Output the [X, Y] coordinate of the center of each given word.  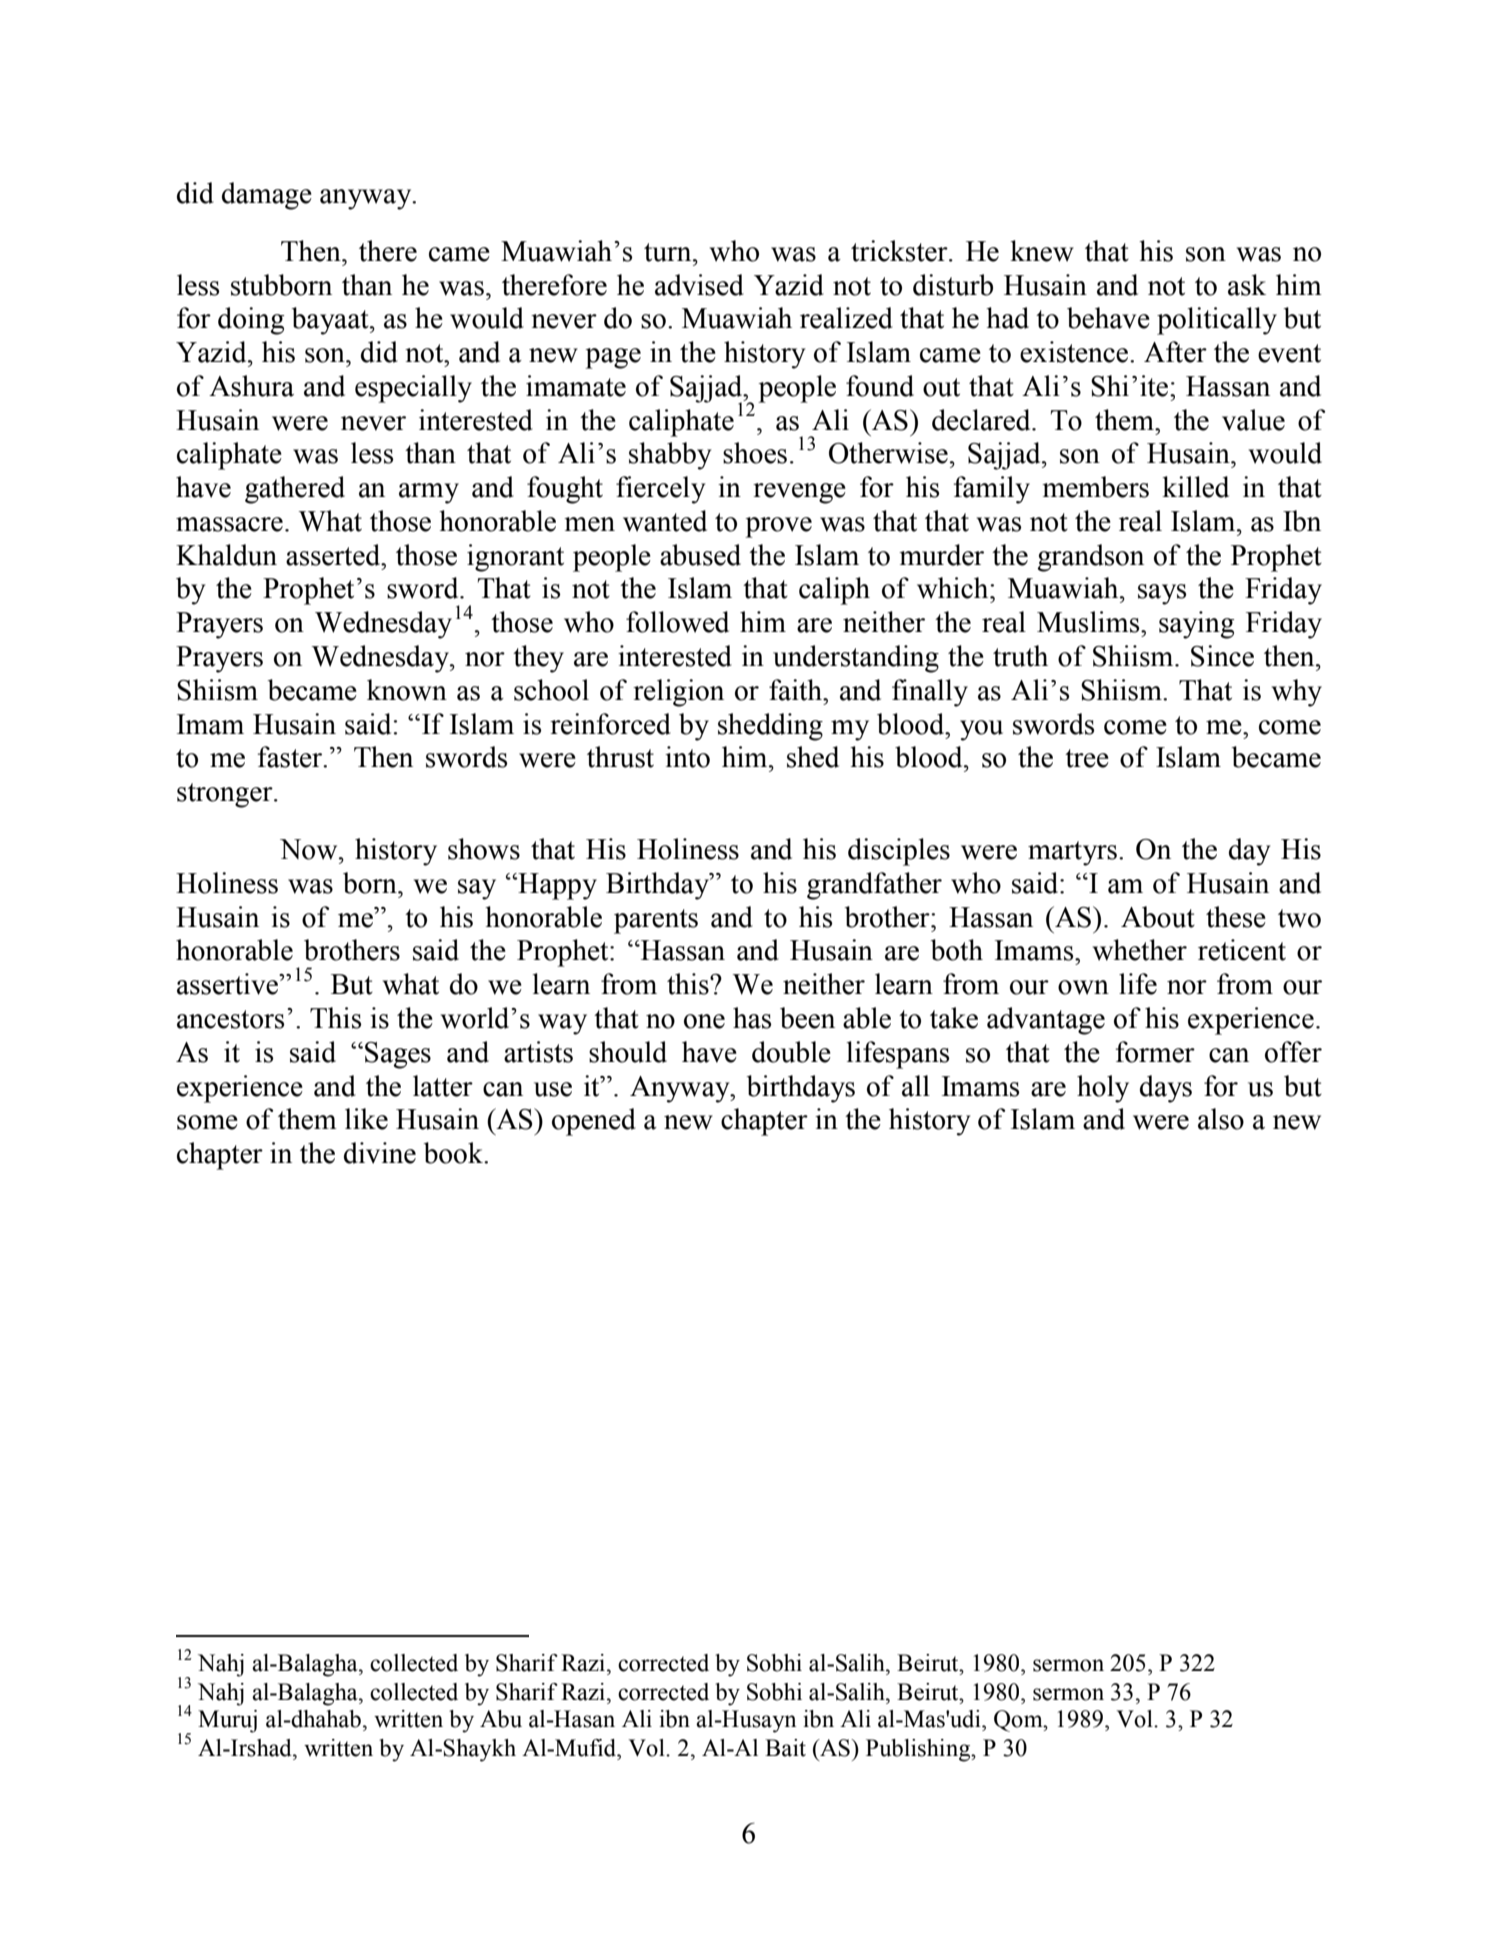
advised [699, 285]
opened [594, 1122]
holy [1103, 1089]
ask [1247, 285]
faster [291, 757]
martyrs [1072, 853]
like [366, 1119]
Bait [785, 1748]
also [1221, 1119]
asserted [334, 555]
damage [267, 196]
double [791, 1052]
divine [380, 1153]
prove [778, 527]
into [687, 757]
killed [1195, 487]
